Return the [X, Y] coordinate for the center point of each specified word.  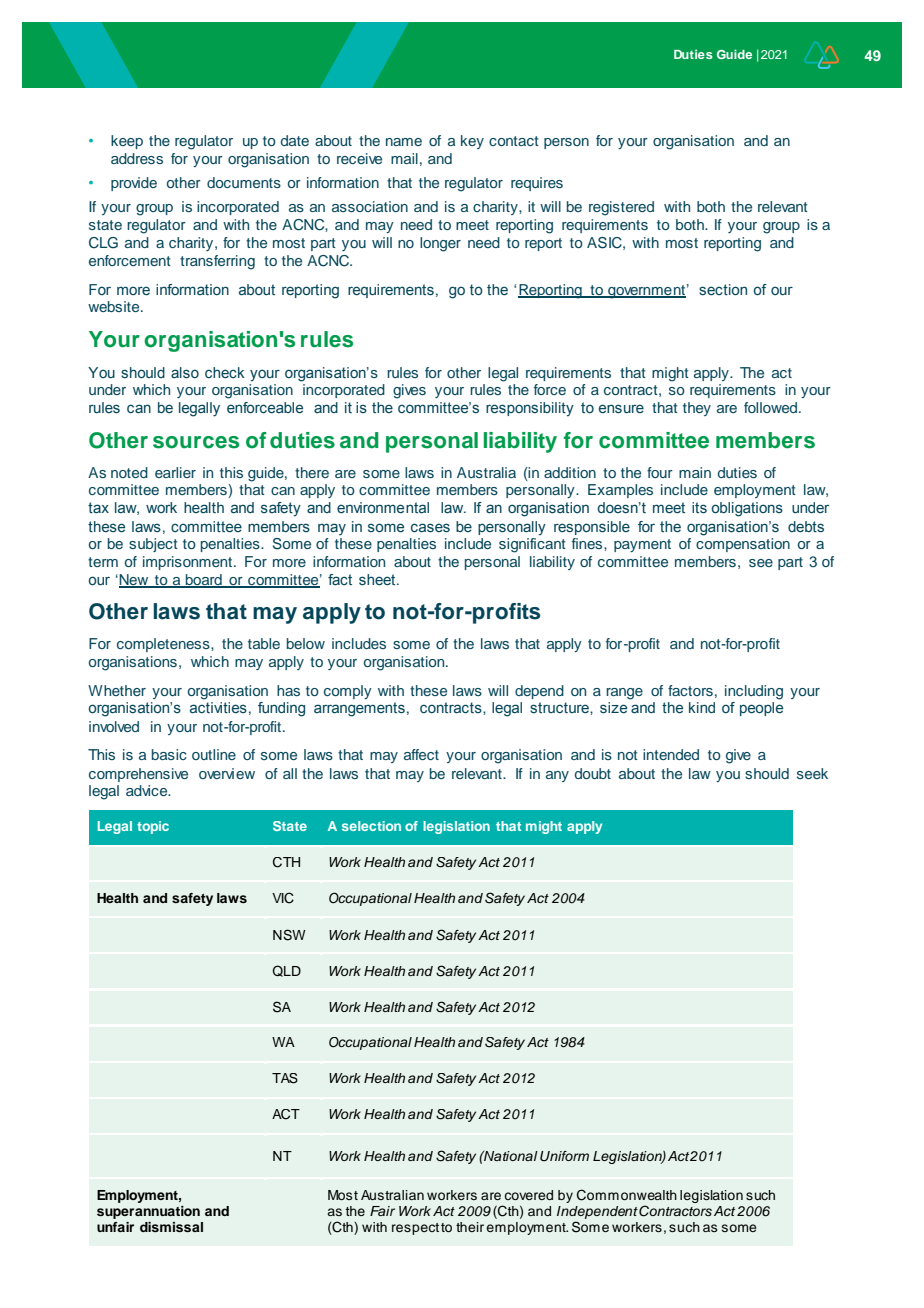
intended [671, 754]
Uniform [564, 1156]
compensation [743, 545]
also [185, 372]
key [472, 142]
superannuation [148, 1212]
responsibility [530, 409]
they [697, 409]
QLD [286, 971]
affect [421, 754]
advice [148, 790]
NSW [289, 935]
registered [621, 208]
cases [430, 527]
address [137, 158]
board [204, 581]
